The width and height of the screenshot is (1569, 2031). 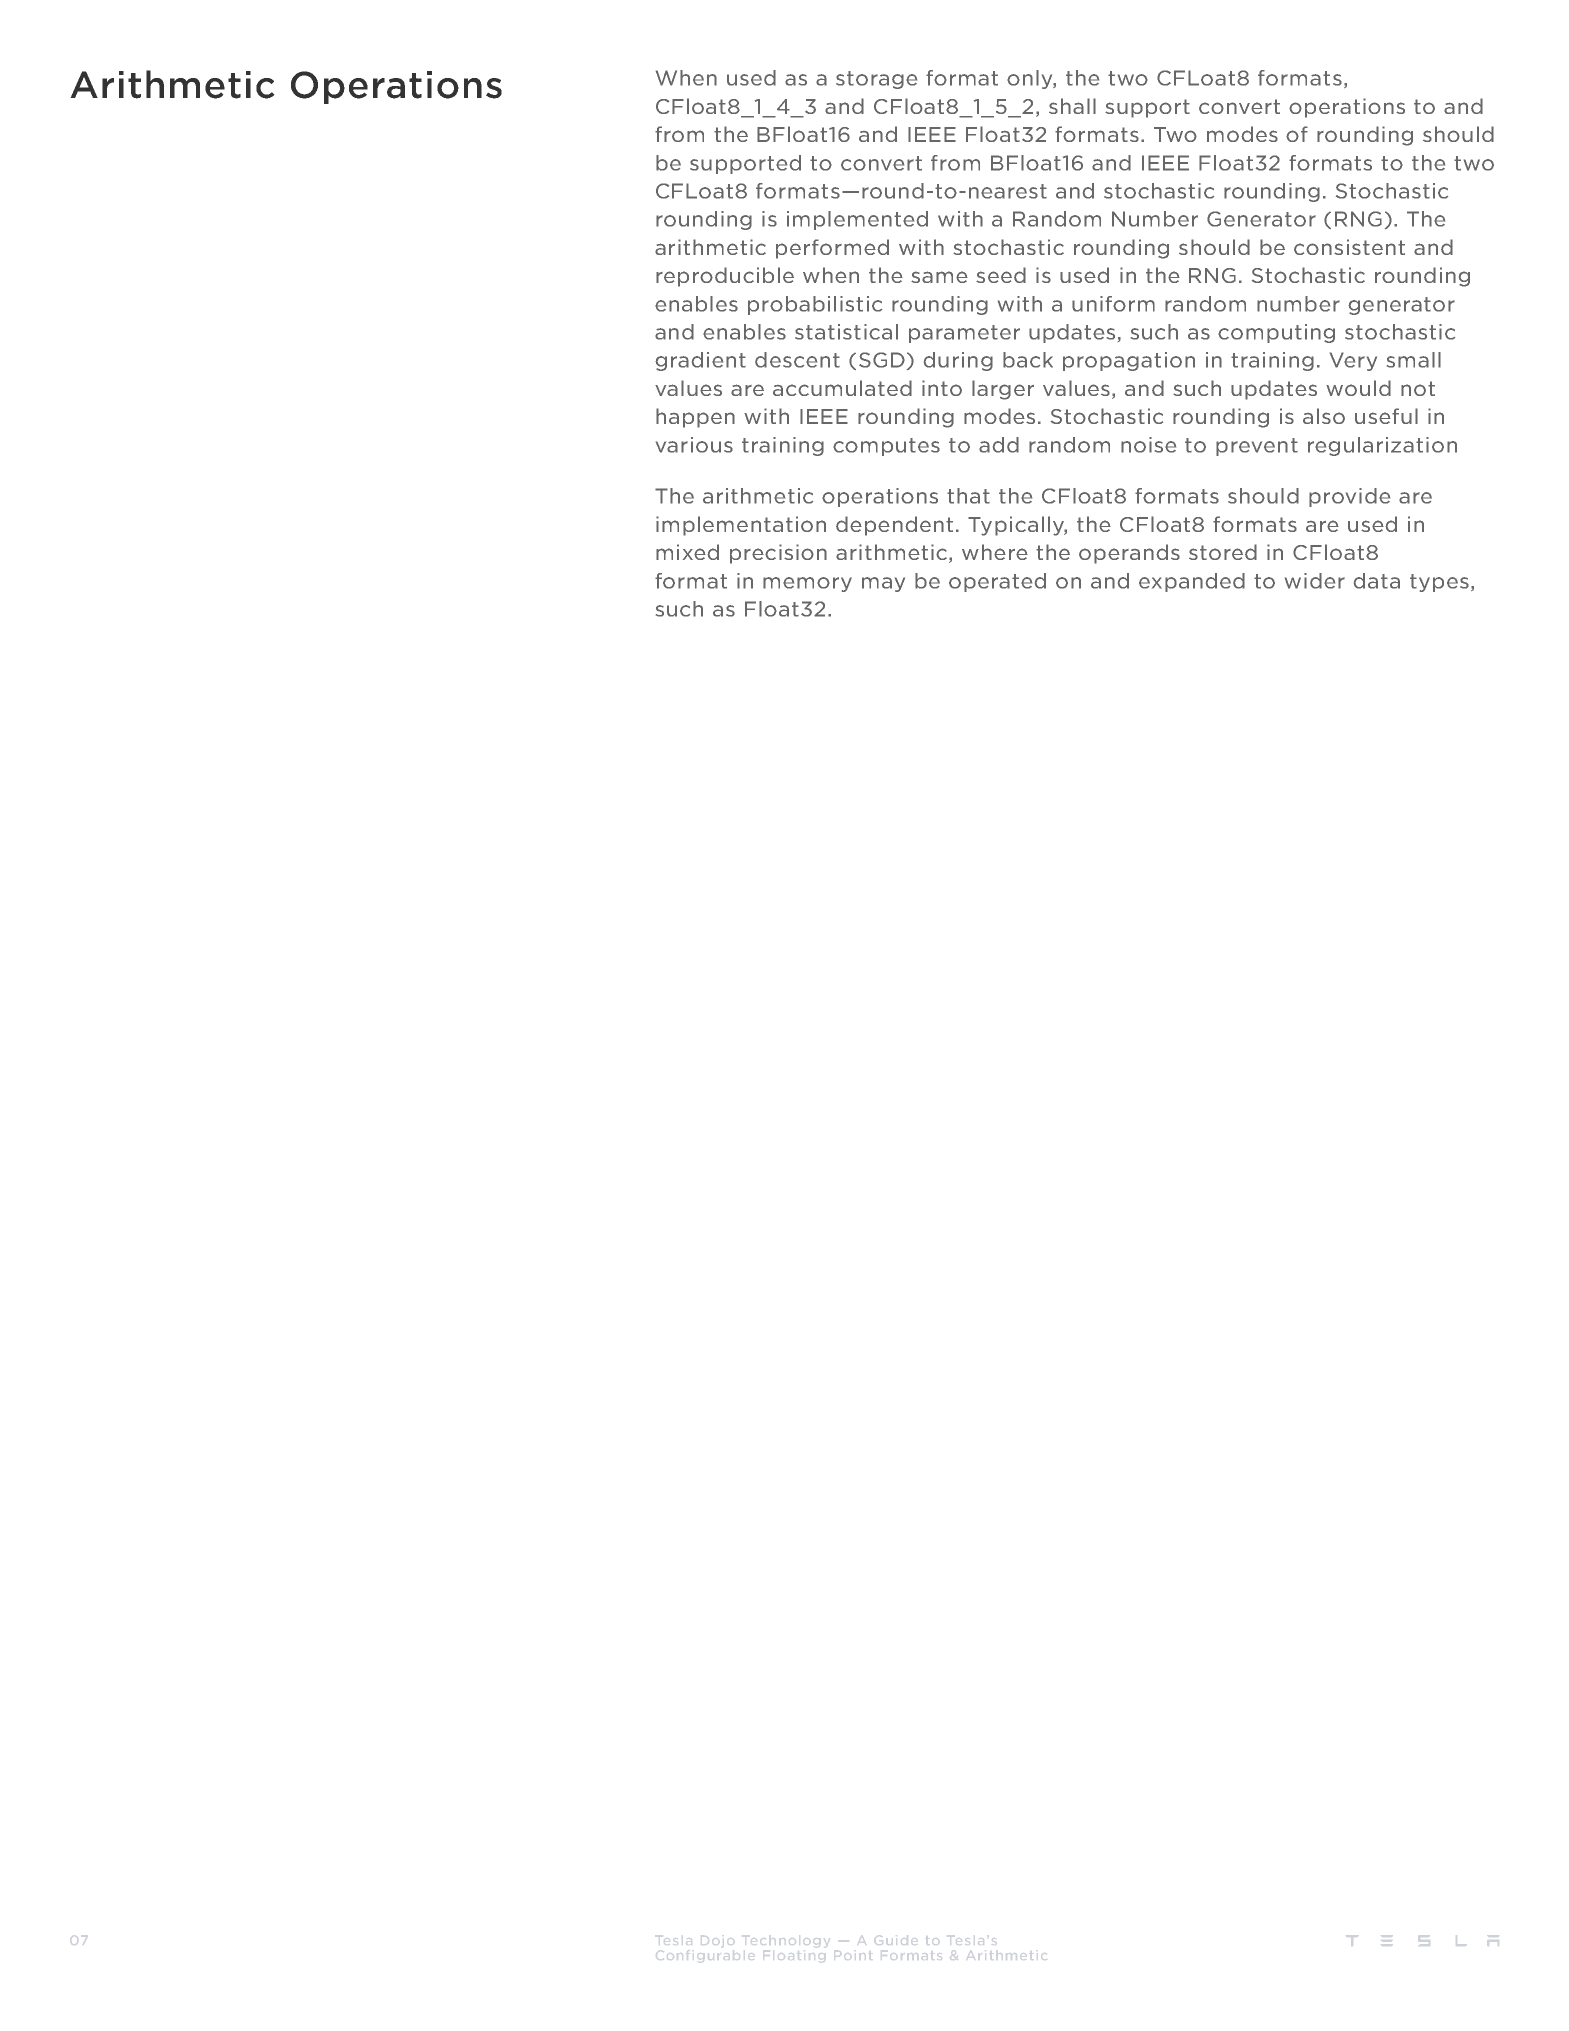 What do you see at coordinates (876, 80) in the screenshot?
I see `storage` at bounding box center [876, 80].
